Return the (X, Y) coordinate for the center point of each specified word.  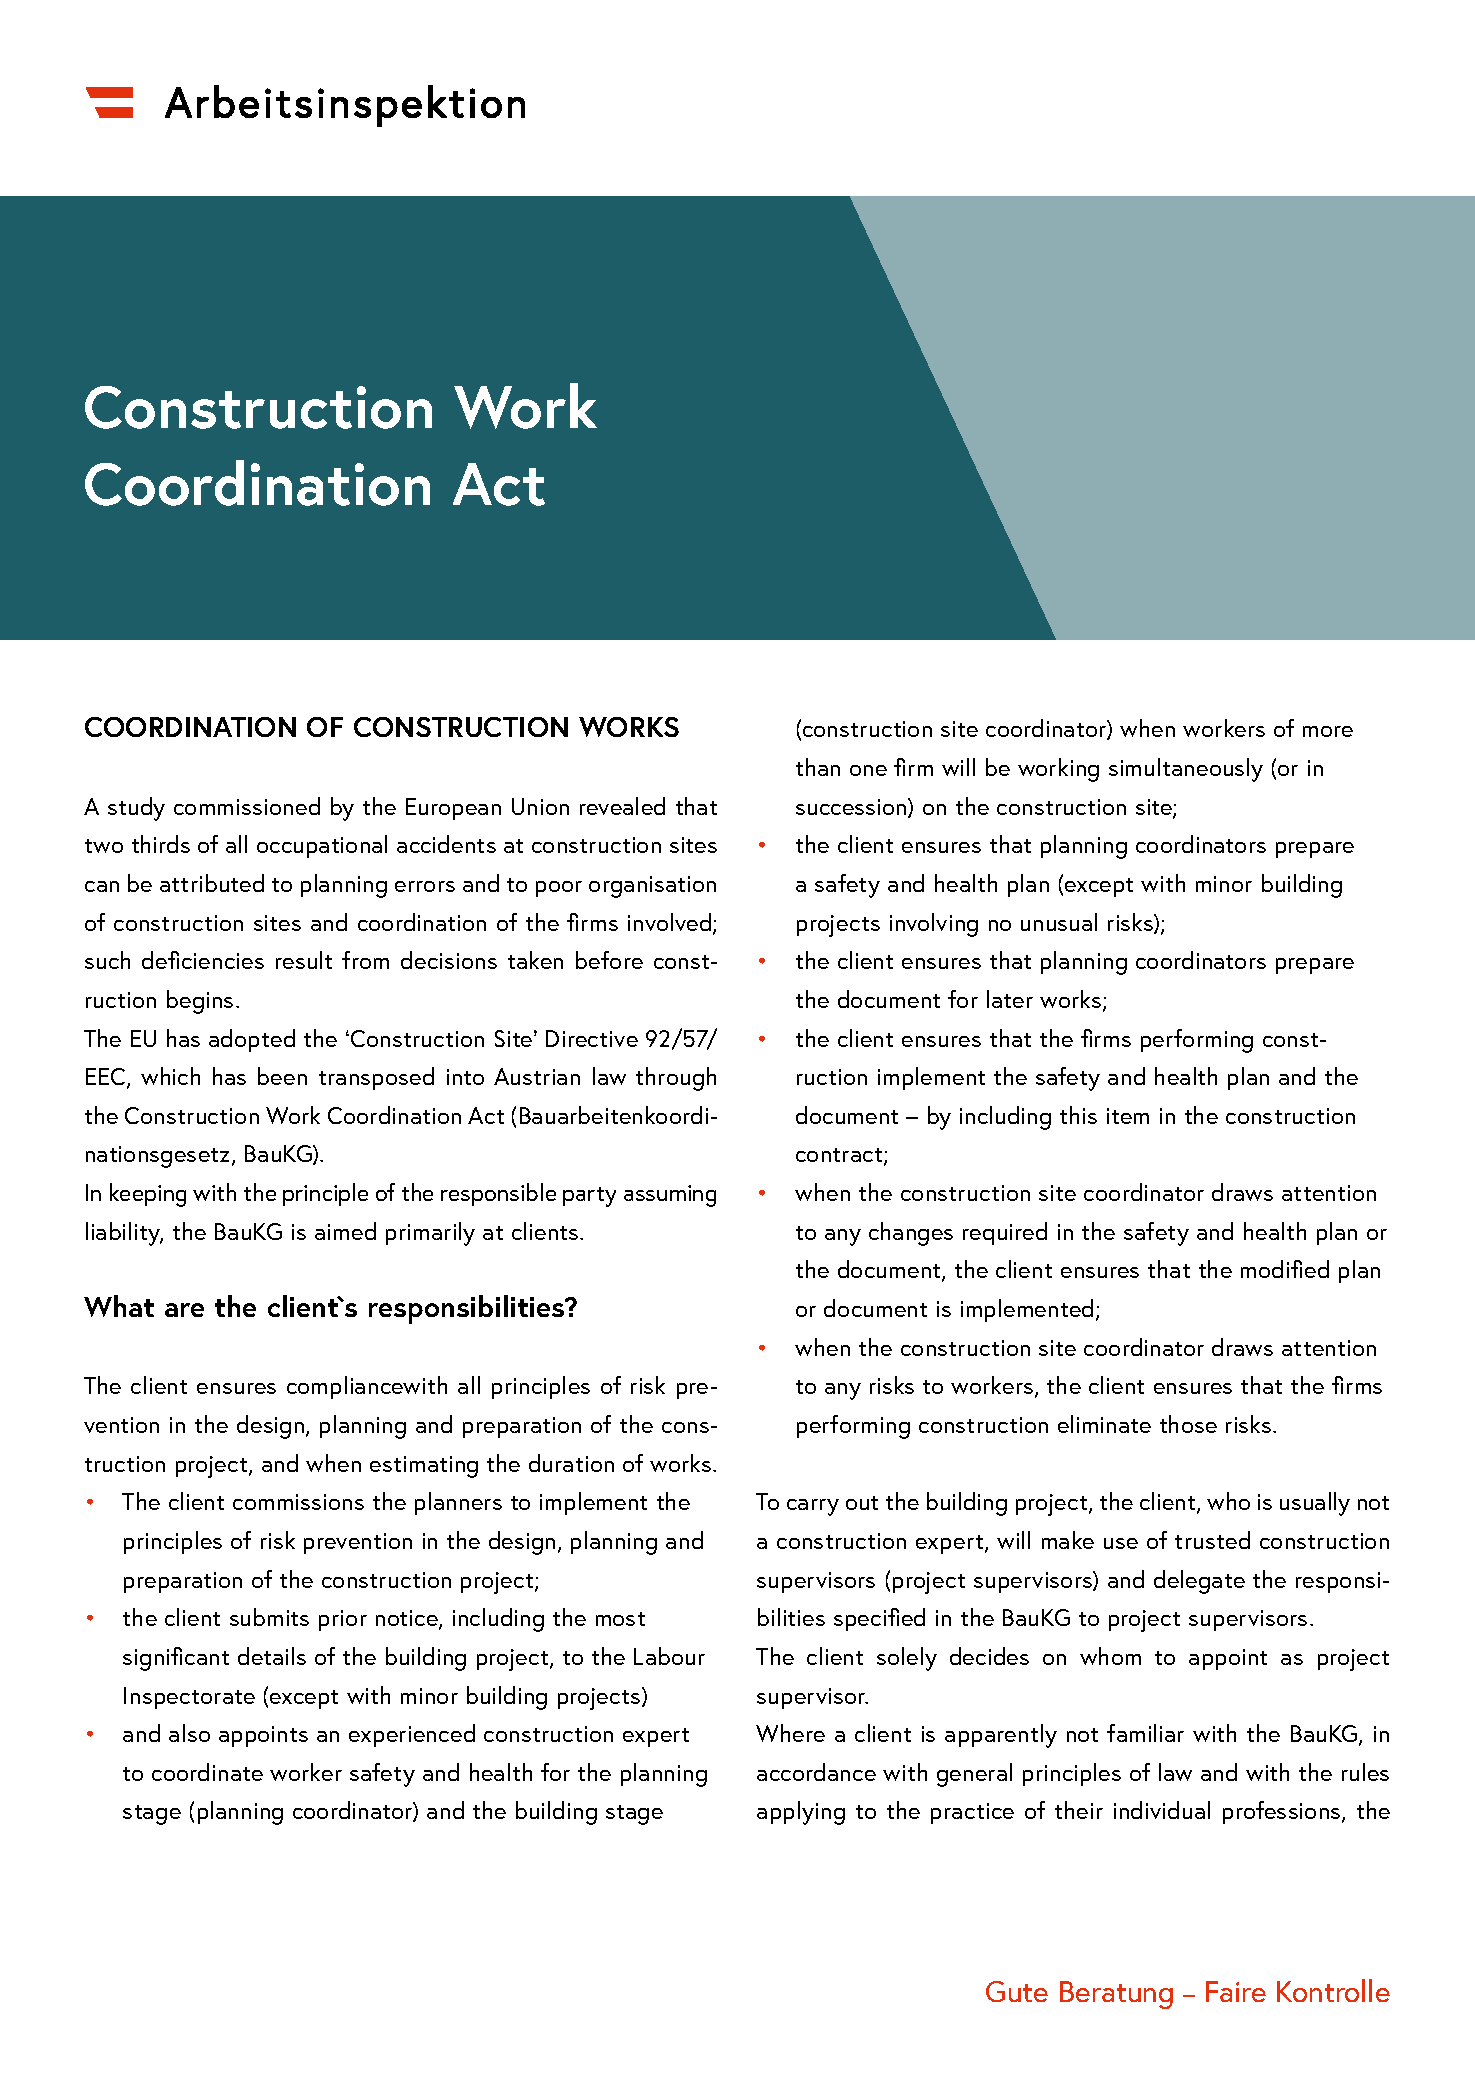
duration (571, 1463)
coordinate (207, 1772)
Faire (1236, 1991)
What (119, 1306)
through (676, 1079)
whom (1110, 1656)
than (818, 767)
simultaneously (1186, 770)
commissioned (247, 806)
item (1128, 1116)
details (272, 1656)
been (282, 1076)
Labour (669, 1656)
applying (801, 1813)
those (1188, 1424)
